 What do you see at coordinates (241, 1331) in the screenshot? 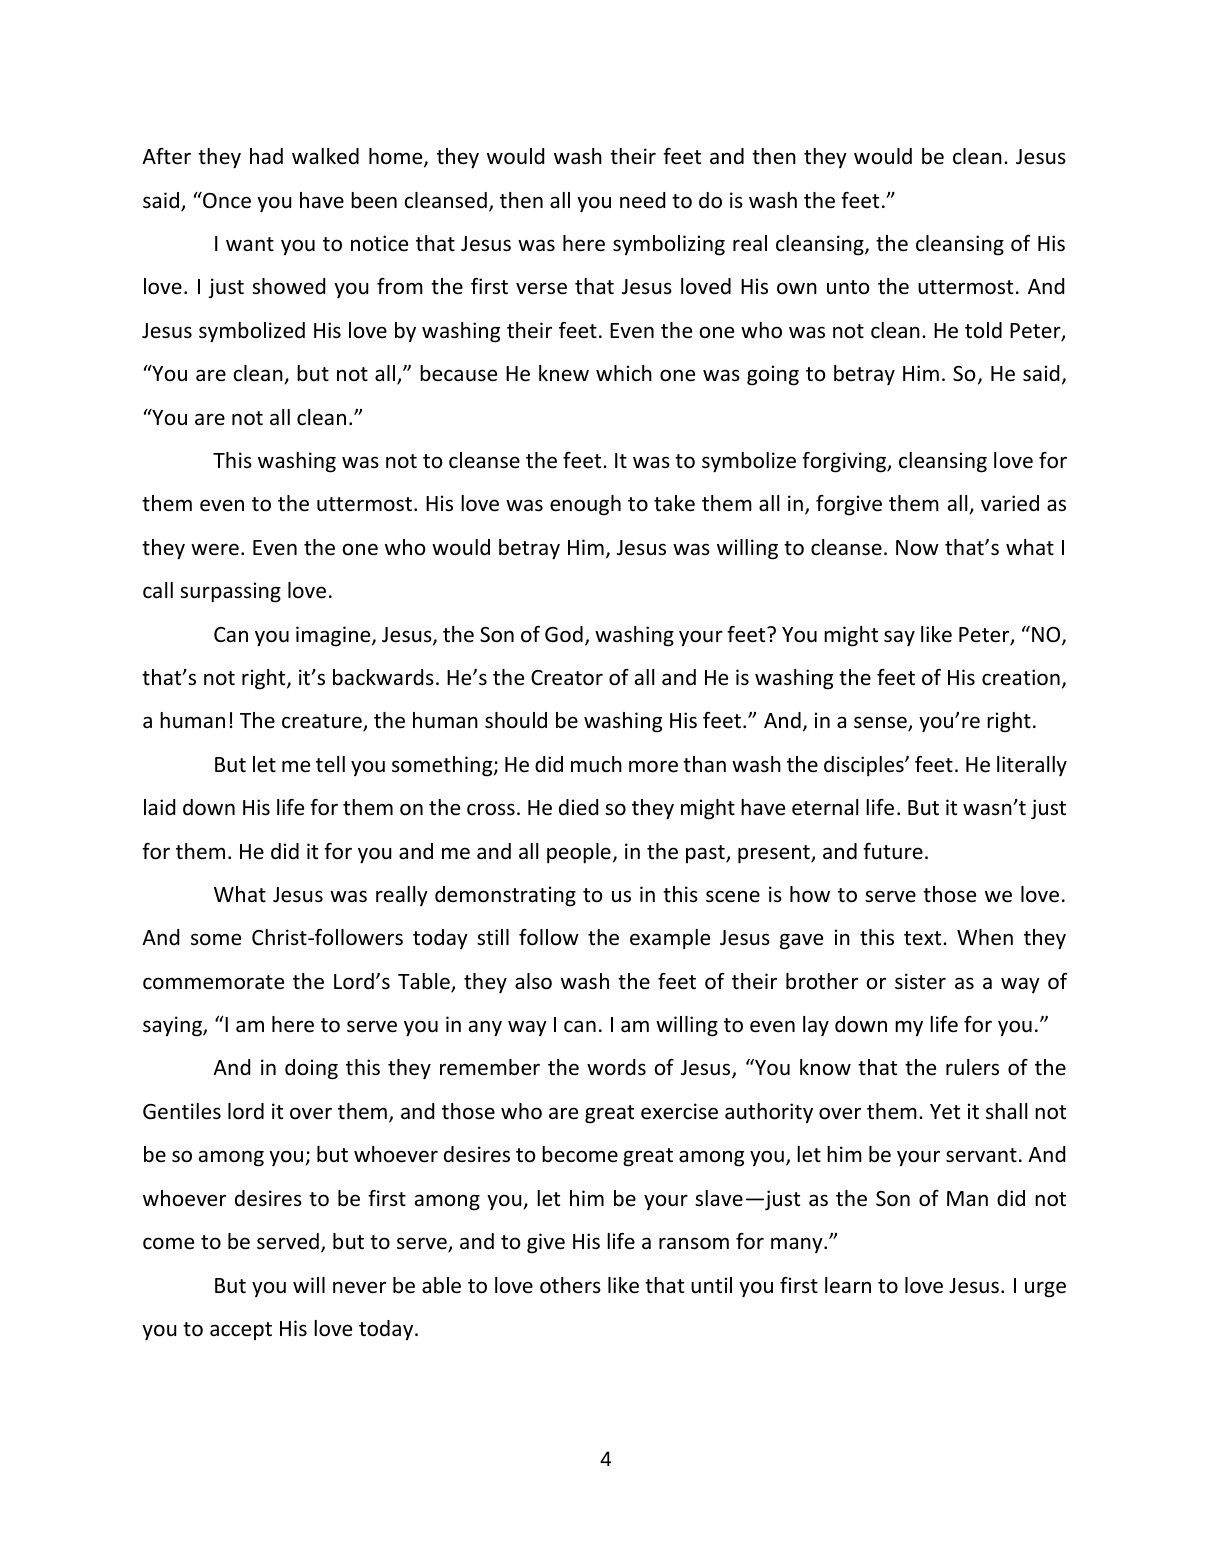
I see `accept` at bounding box center [241, 1331].
